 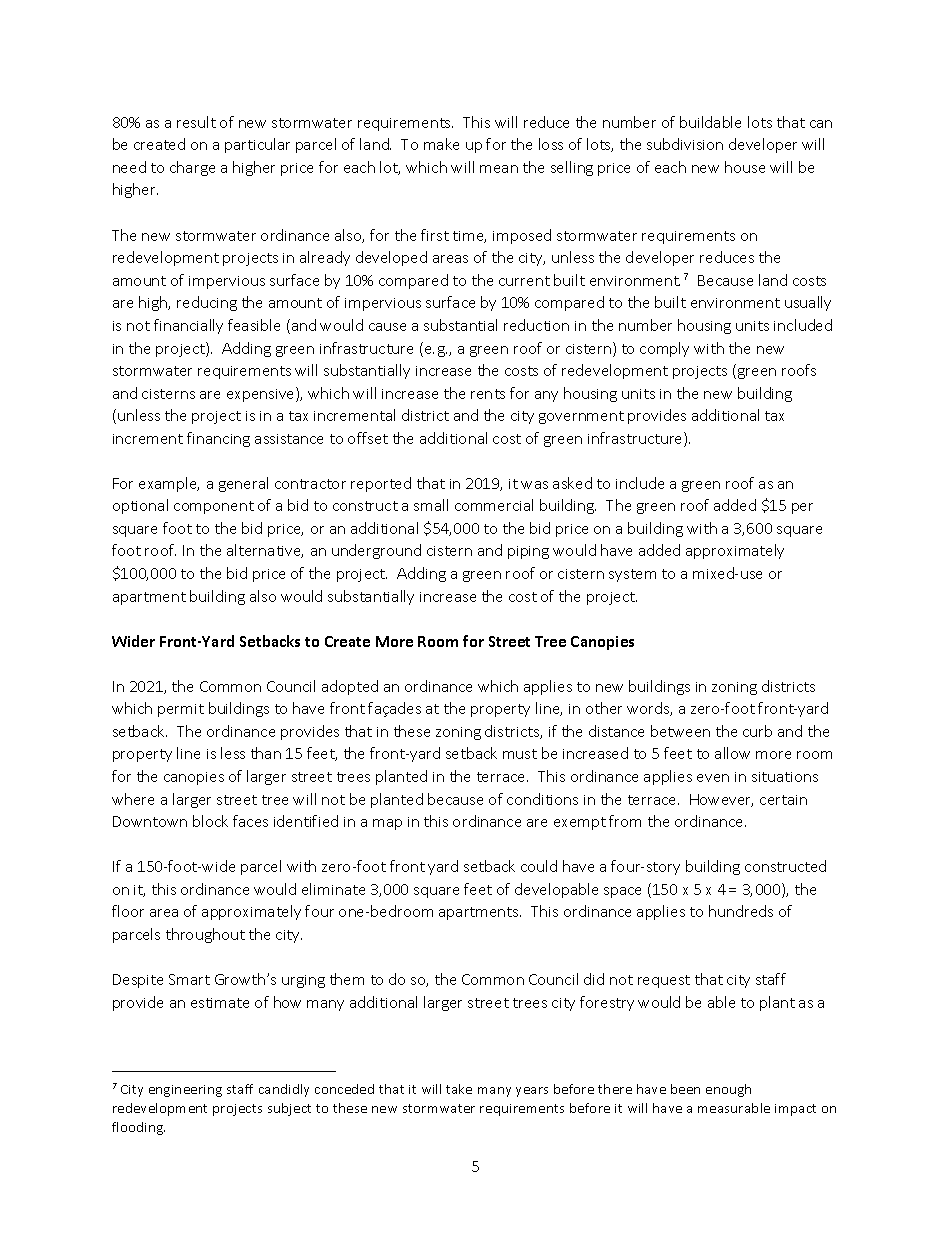 I want to click on house, so click(x=745, y=167).
